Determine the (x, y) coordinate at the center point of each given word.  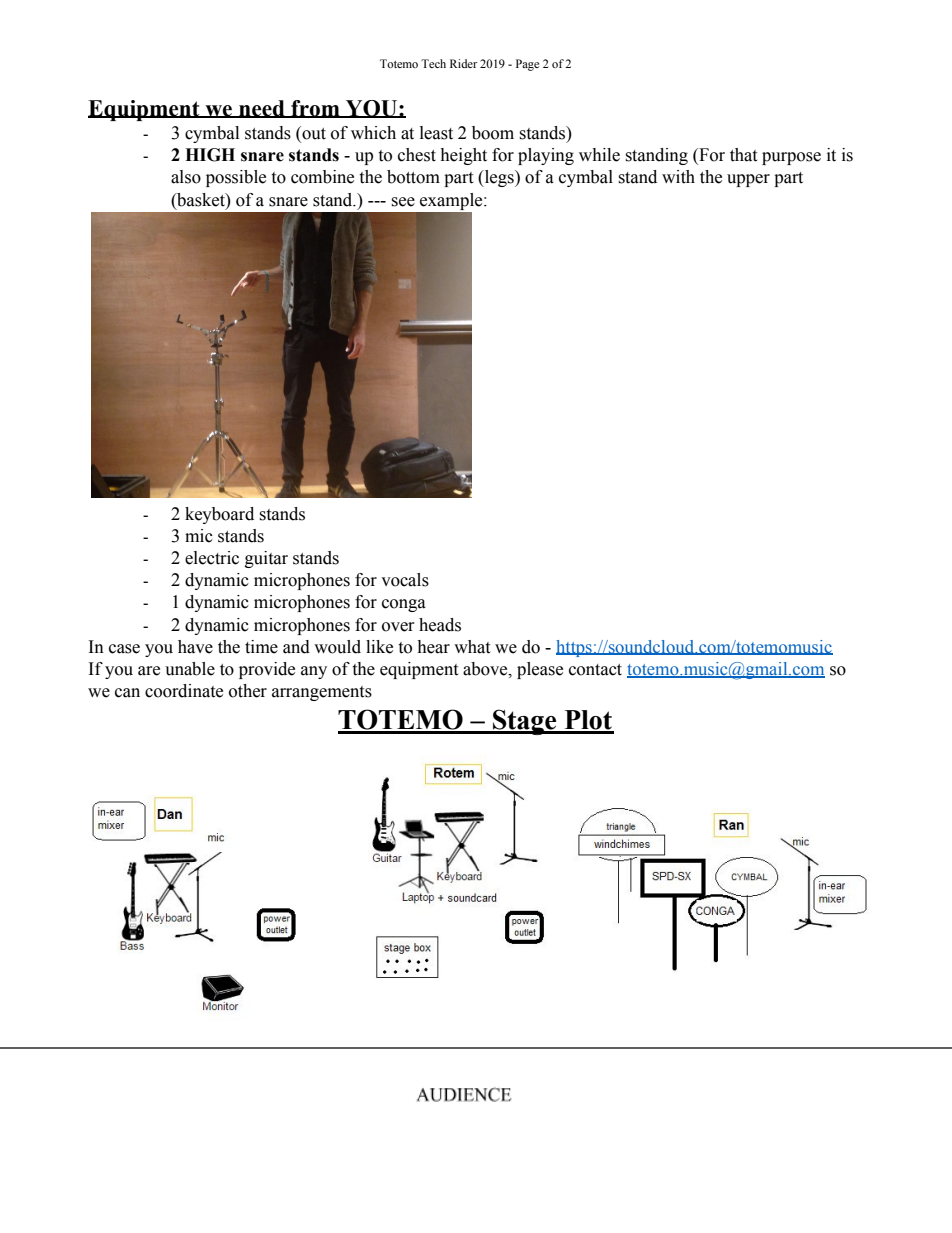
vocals (405, 580)
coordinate (184, 691)
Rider (463, 63)
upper (748, 180)
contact (595, 670)
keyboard (219, 515)
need (262, 109)
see (403, 202)
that (743, 155)
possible (236, 178)
